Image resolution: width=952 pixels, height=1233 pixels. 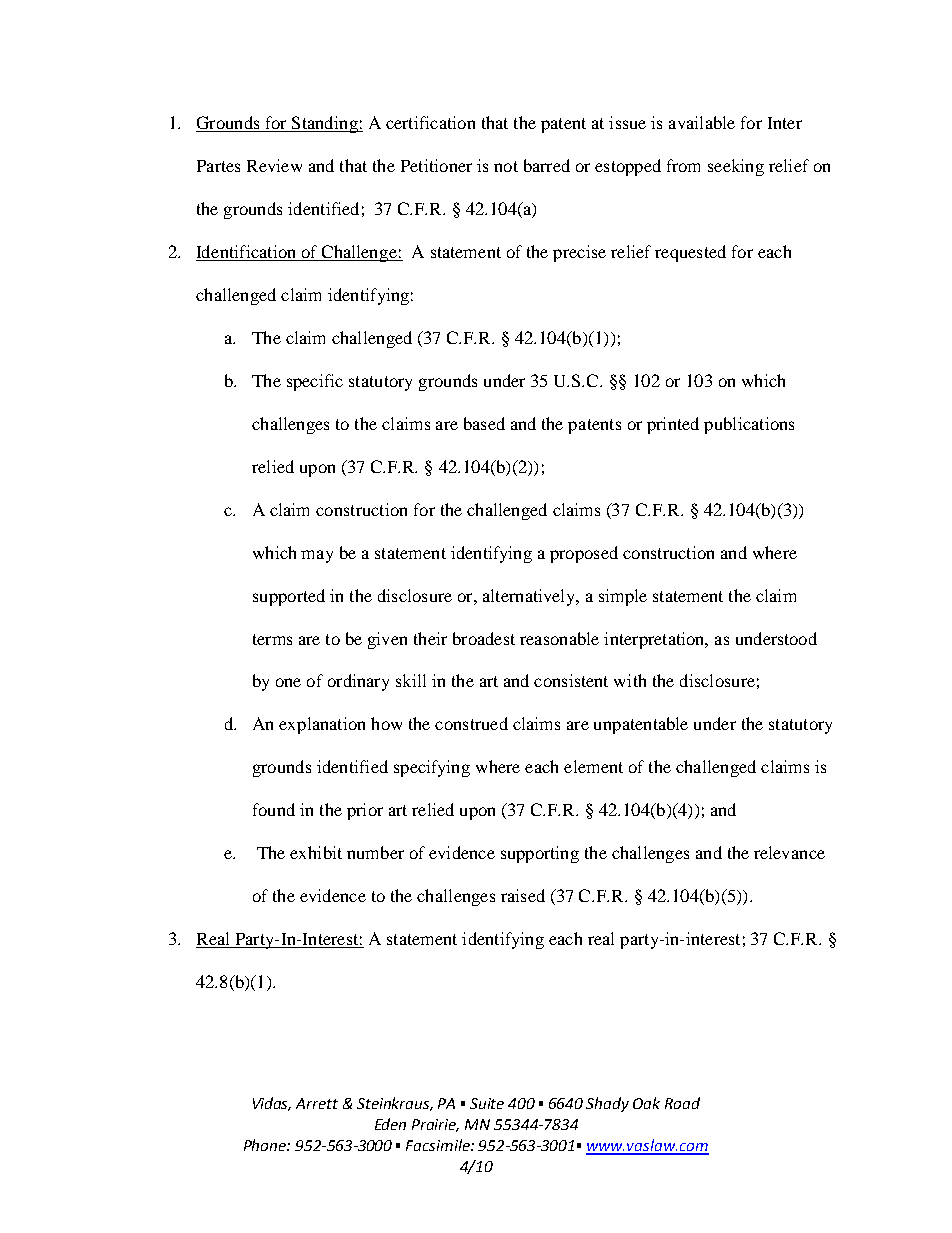 What do you see at coordinates (749, 425) in the image?
I see `publications` at bounding box center [749, 425].
